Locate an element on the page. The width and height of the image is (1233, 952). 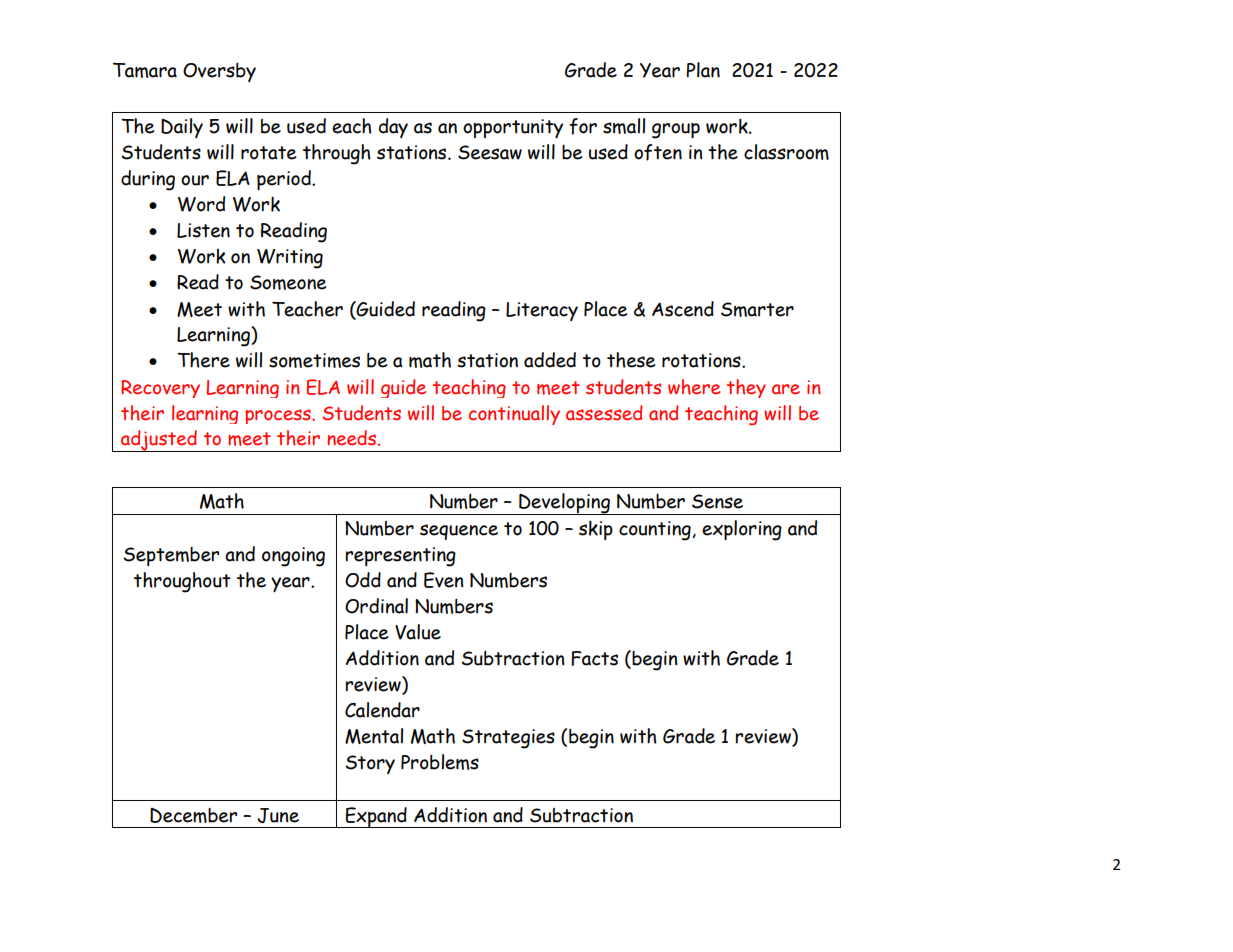
December is located at coordinates (193, 815).
